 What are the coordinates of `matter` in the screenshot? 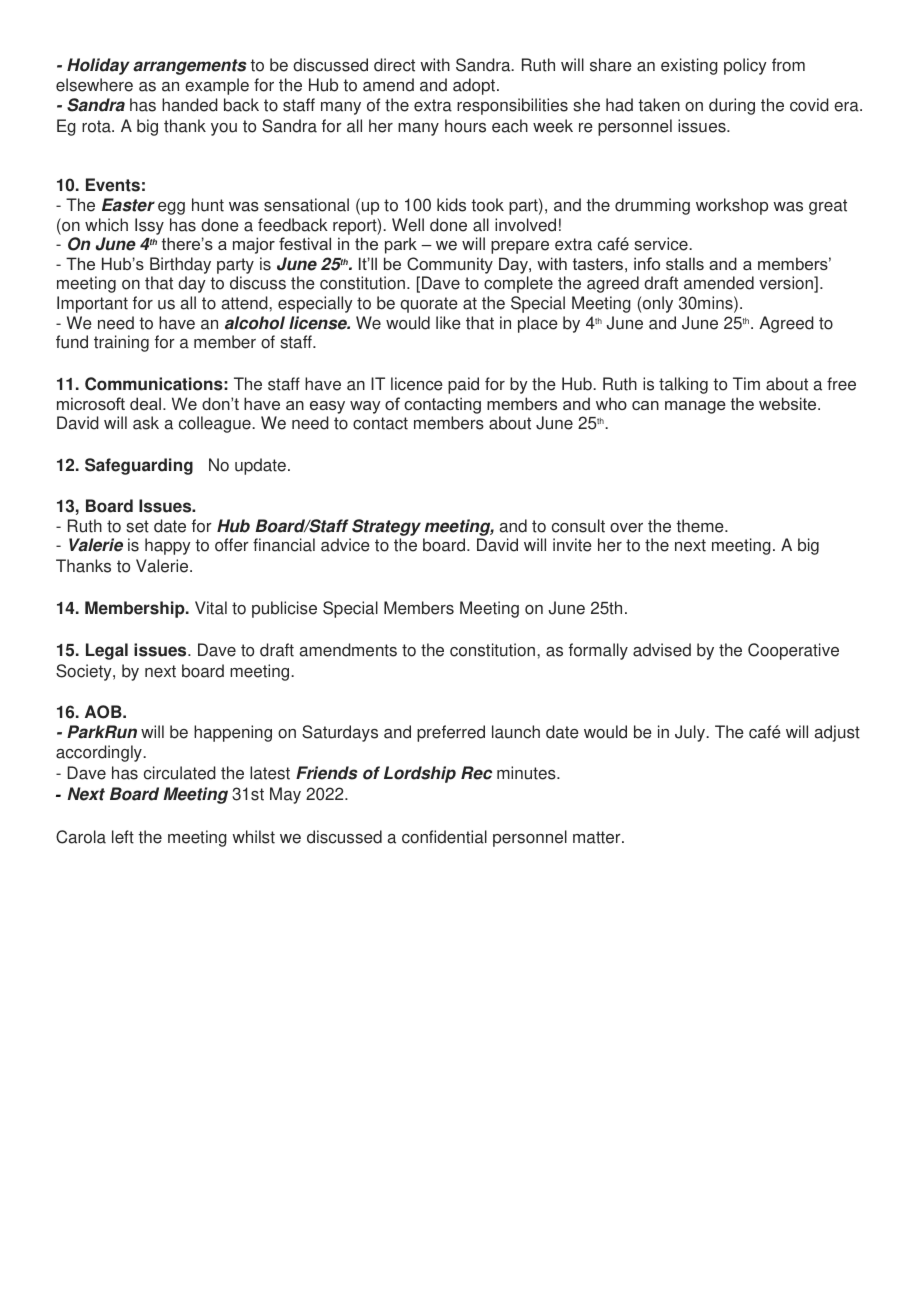 It's located at (598, 837).
